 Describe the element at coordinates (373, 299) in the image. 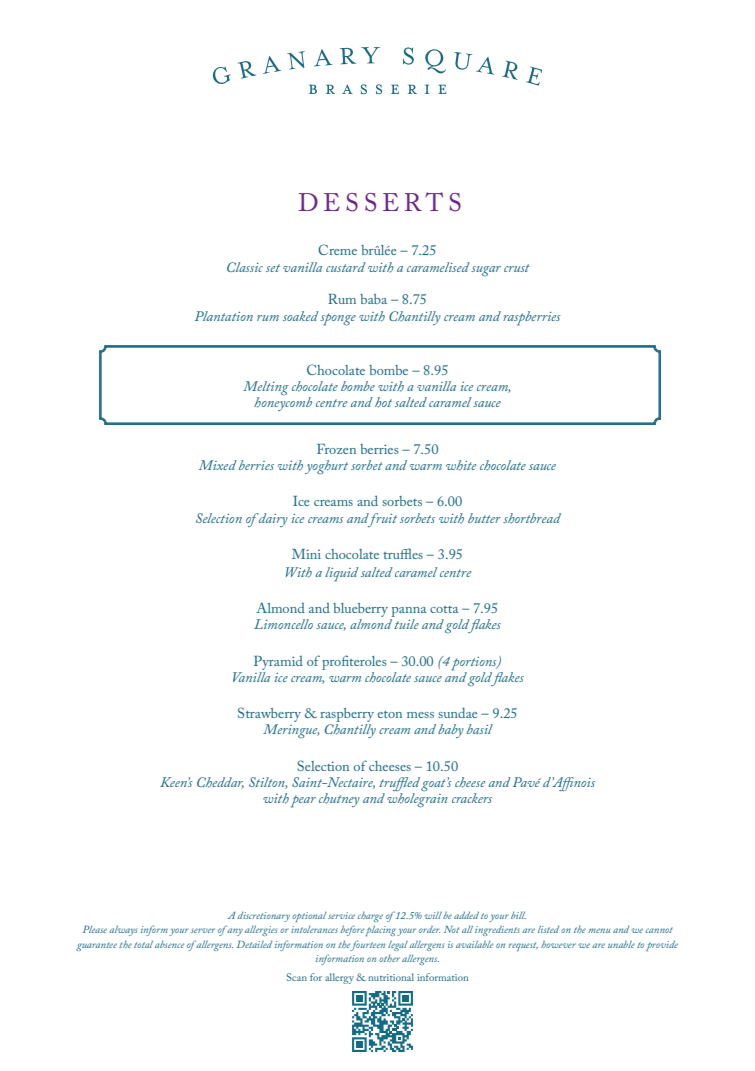

I see `baba` at that location.
